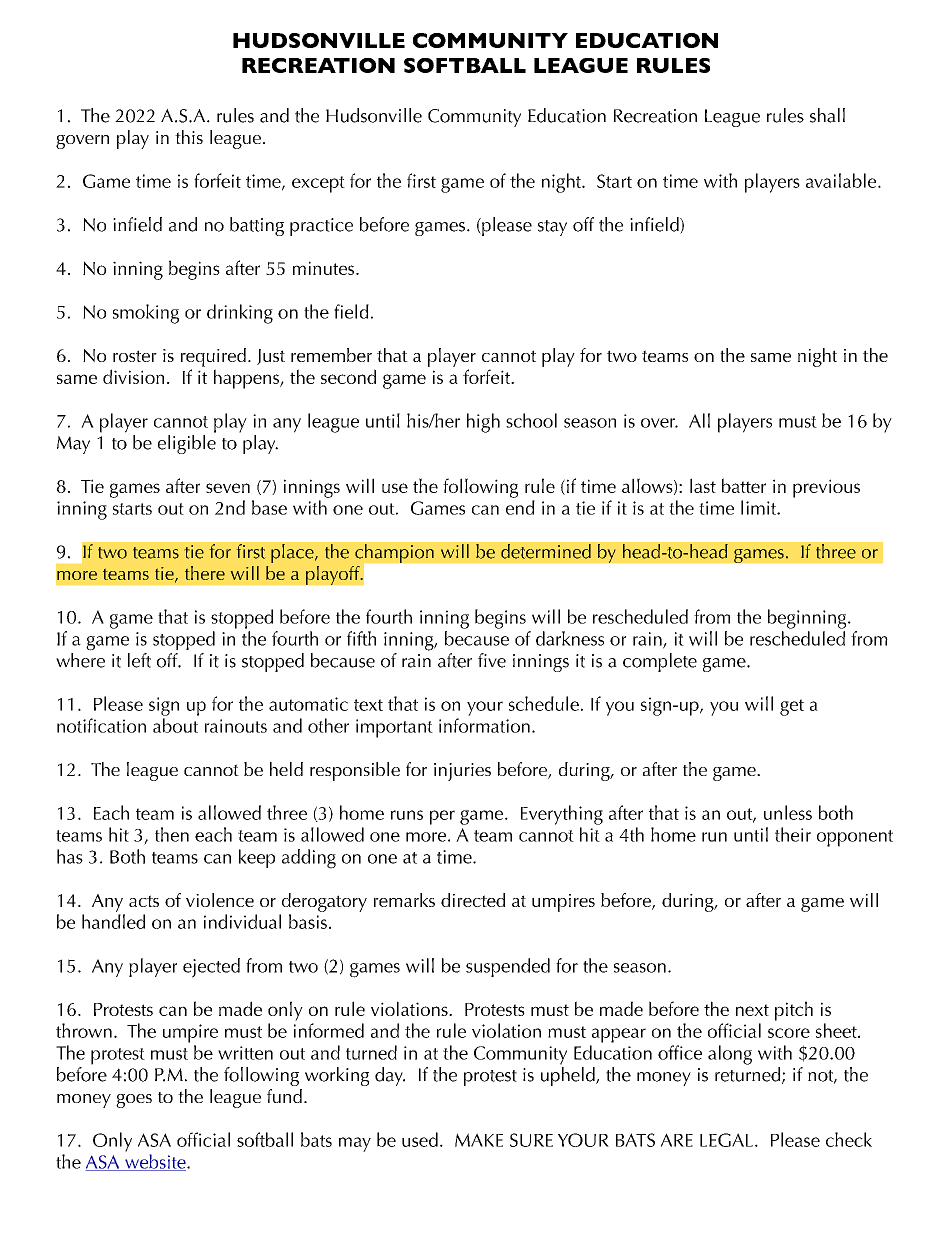 The width and height of the image is (952, 1233). I want to click on next, so click(752, 1010).
